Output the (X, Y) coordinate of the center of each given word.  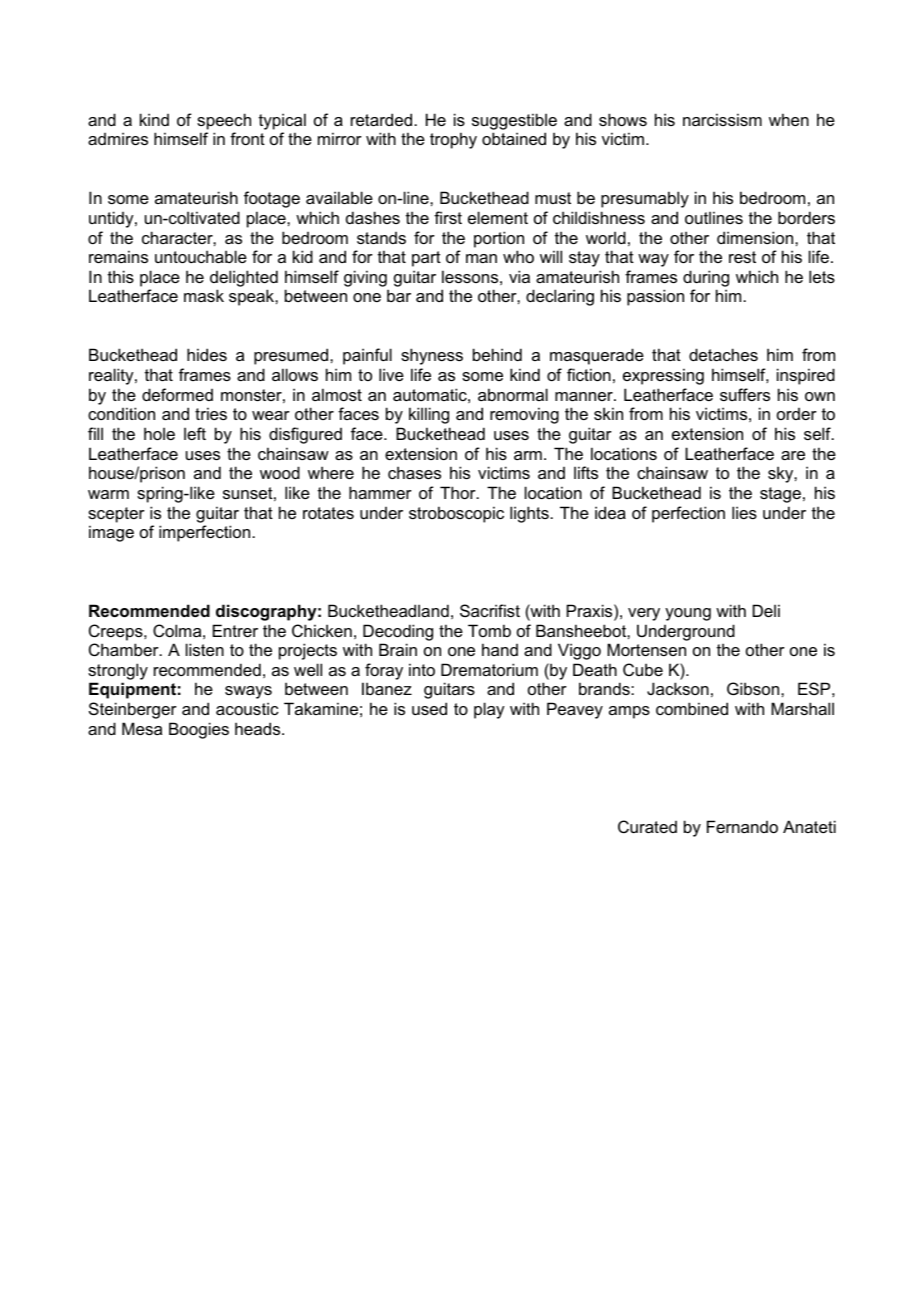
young (688, 614)
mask (204, 295)
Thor (459, 492)
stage (780, 495)
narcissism (722, 119)
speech (224, 121)
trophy (453, 140)
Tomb (489, 630)
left (195, 433)
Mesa (142, 728)
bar (399, 295)
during (706, 278)
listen (205, 649)
